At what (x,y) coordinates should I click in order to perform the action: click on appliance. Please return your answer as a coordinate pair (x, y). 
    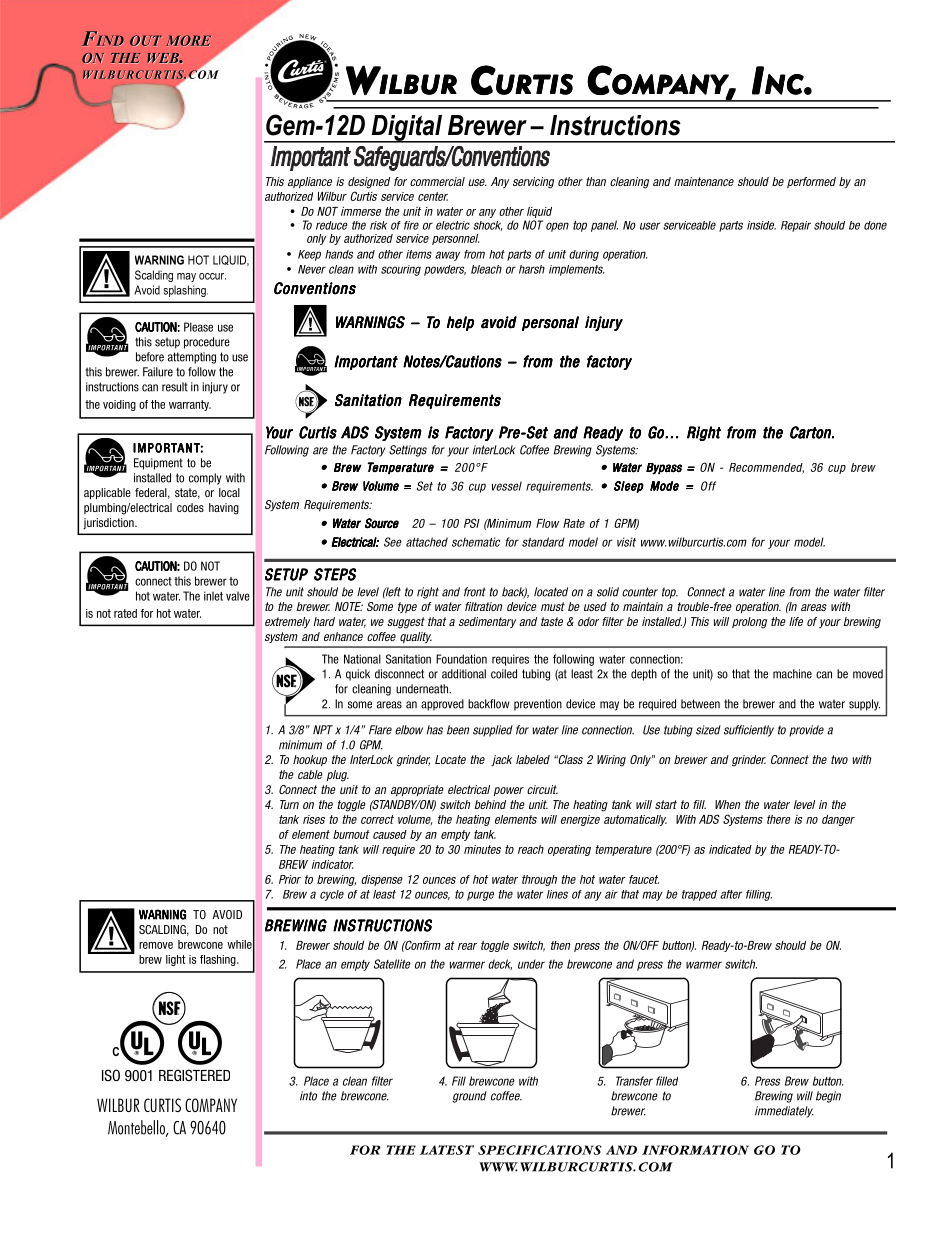
    Looking at the image, I should click on (310, 182).
